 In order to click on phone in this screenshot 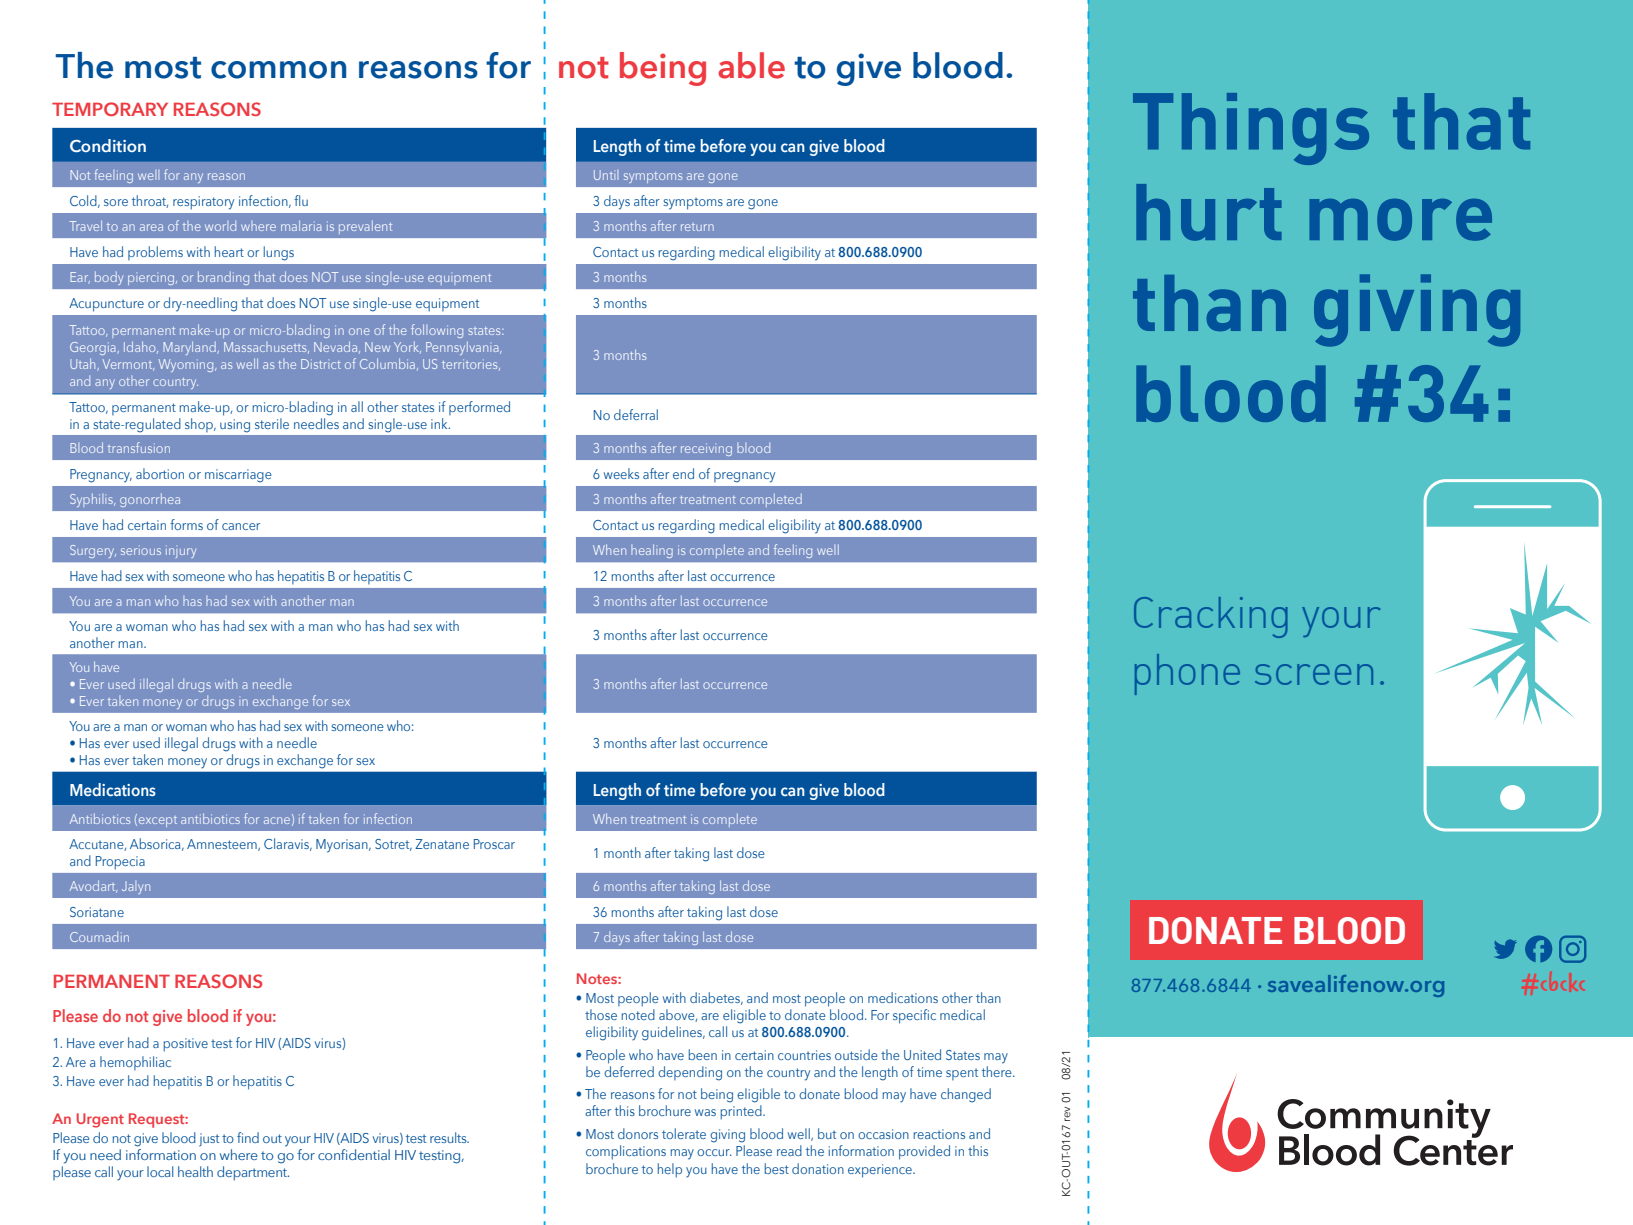, I will do `click(1187, 674)`.
